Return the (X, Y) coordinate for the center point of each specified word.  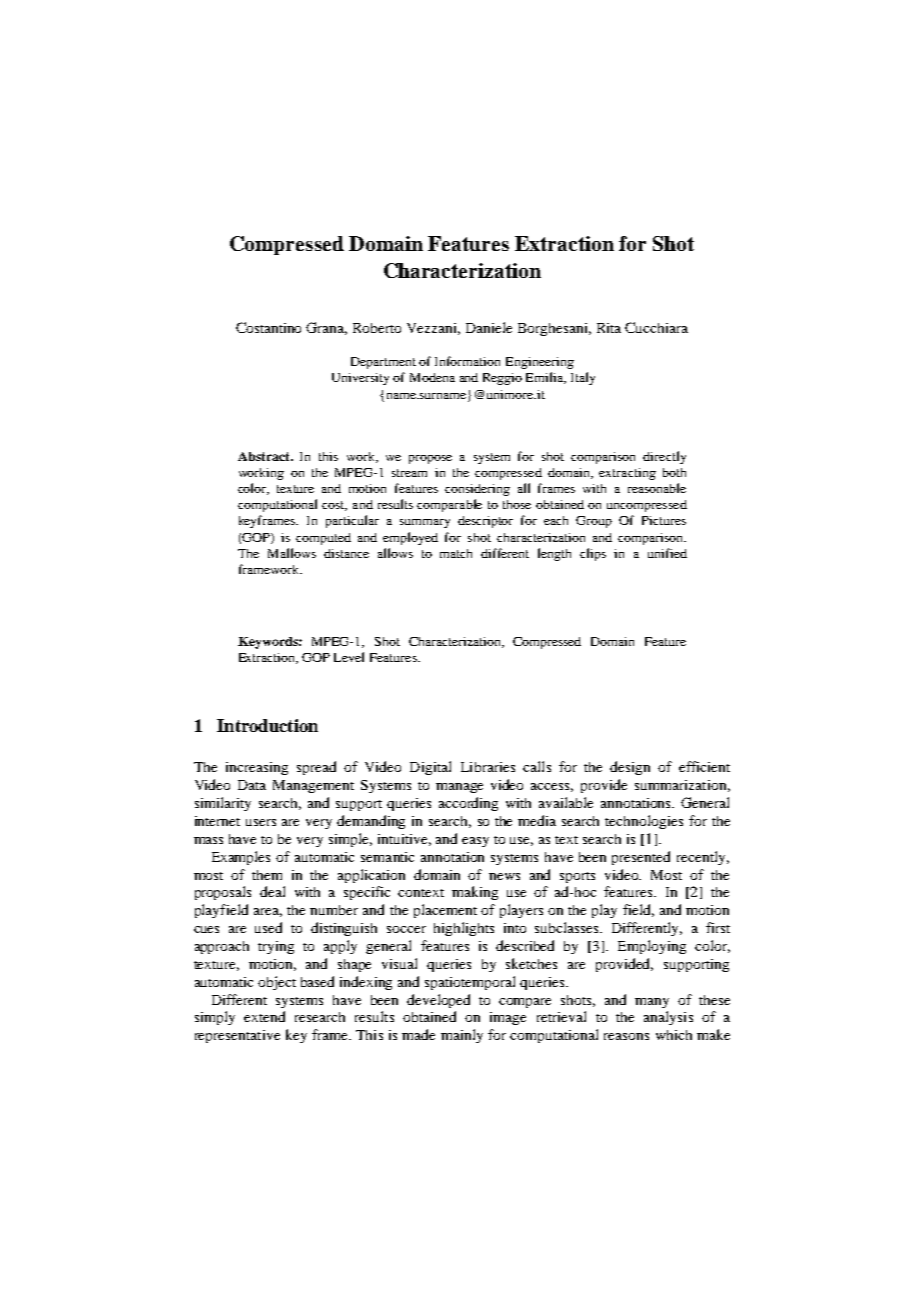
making (475, 893)
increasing (257, 768)
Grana (326, 328)
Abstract (265, 456)
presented (641, 858)
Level (349, 657)
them (267, 875)
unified (667, 553)
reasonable (657, 488)
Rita (609, 328)
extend (264, 1016)
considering (477, 490)
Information (467, 361)
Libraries (488, 767)
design (630, 768)
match (456, 553)
